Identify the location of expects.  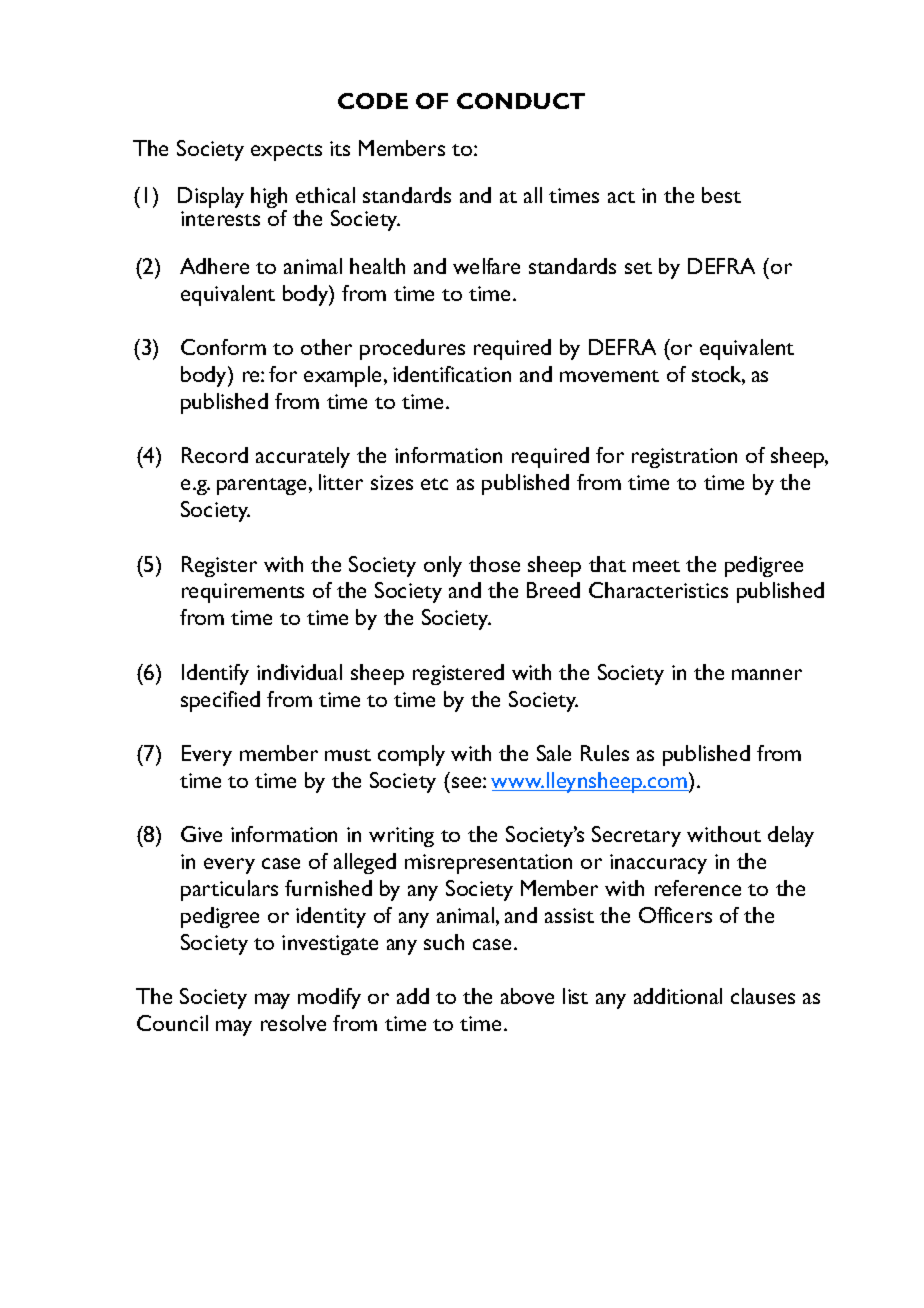
(286, 152).
